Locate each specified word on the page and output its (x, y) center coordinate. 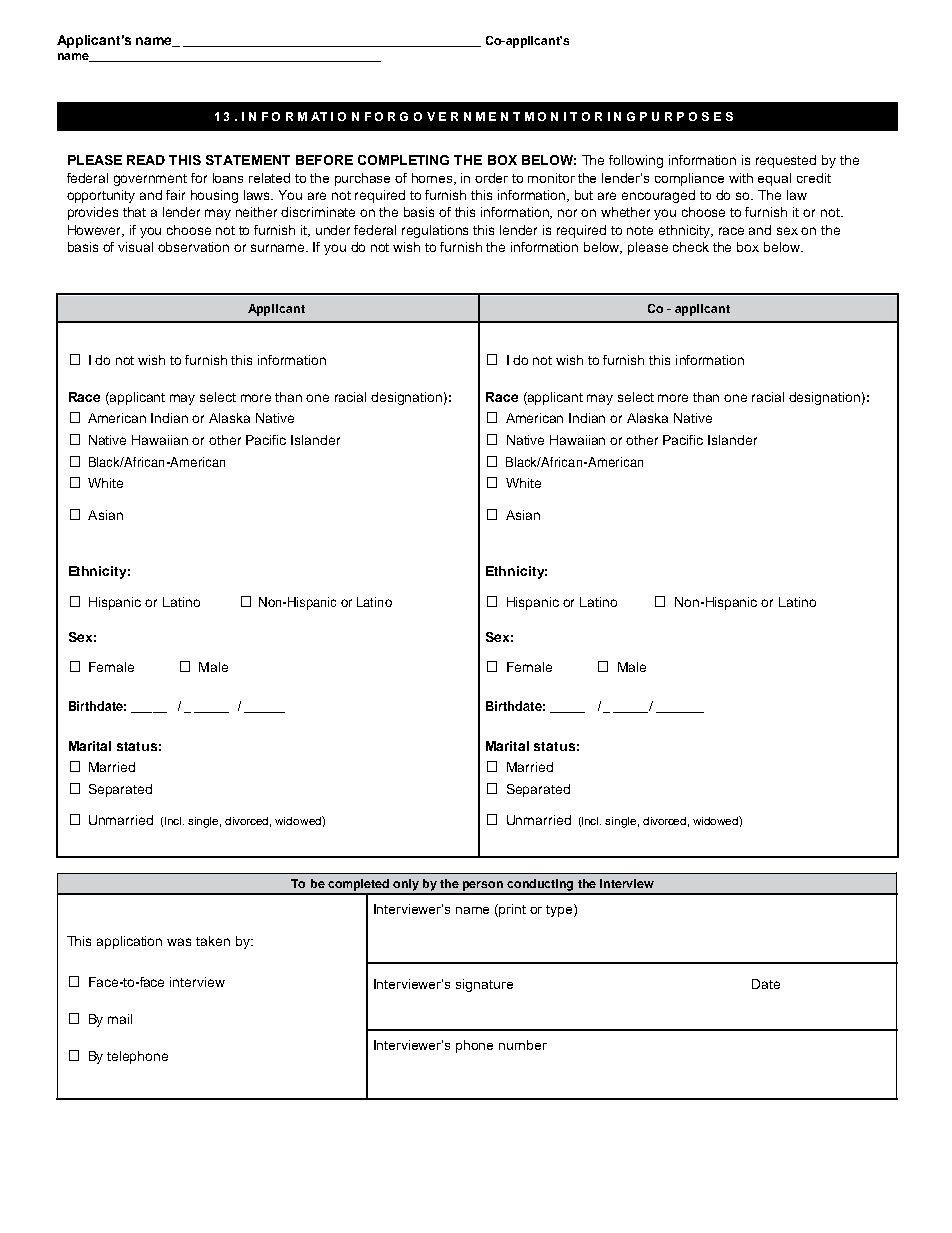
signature (484, 985)
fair (175, 195)
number (523, 1045)
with (741, 178)
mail (120, 1019)
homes (433, 179)
